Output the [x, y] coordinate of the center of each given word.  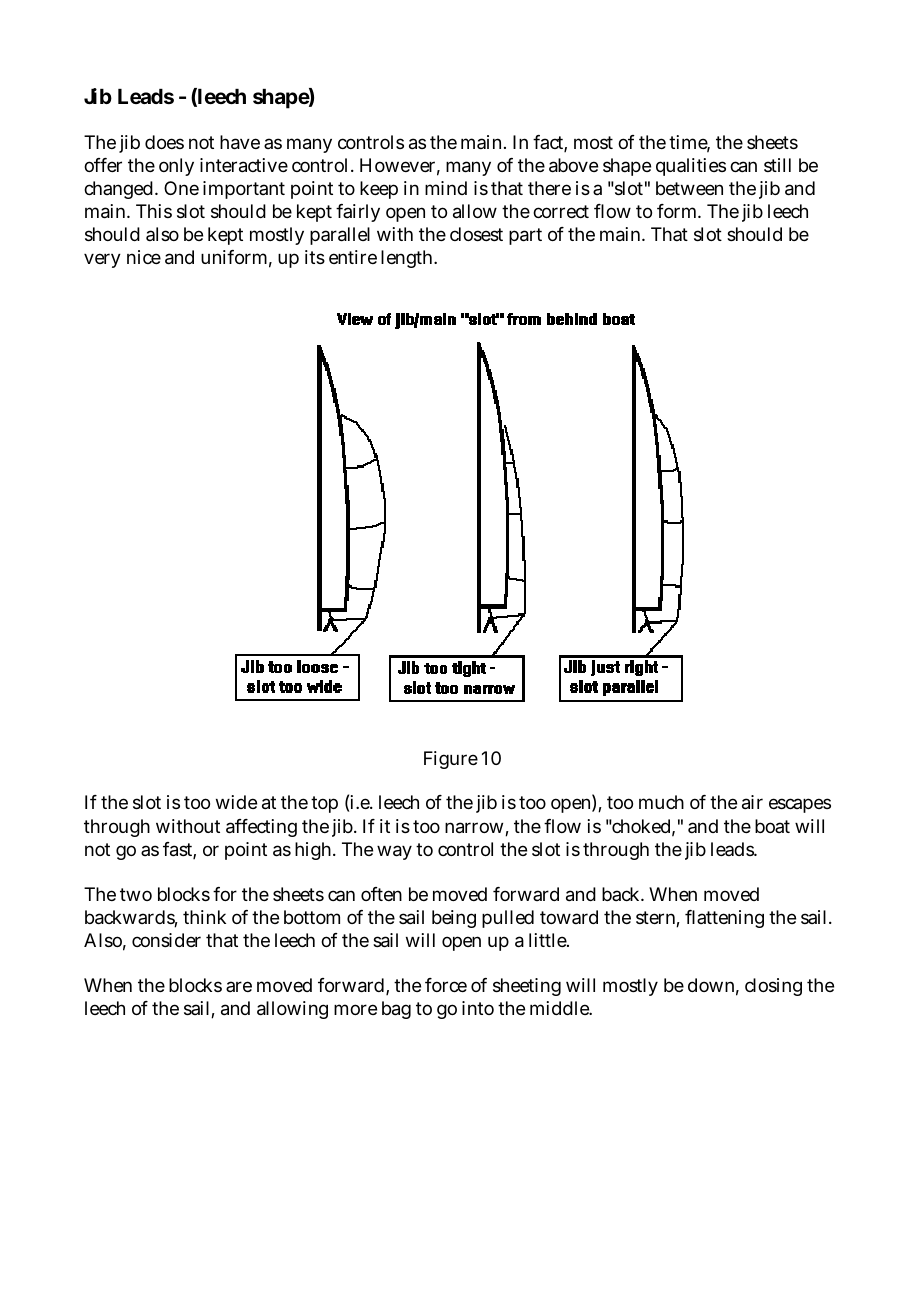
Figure [451, 760]
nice [144, 257]
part [525, 236]
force [446, 985]
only [176, 167]
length [408, 259]
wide [236, 802]
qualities [691, 167]
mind [446, 188]
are [239, 986]
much [661, 802]
